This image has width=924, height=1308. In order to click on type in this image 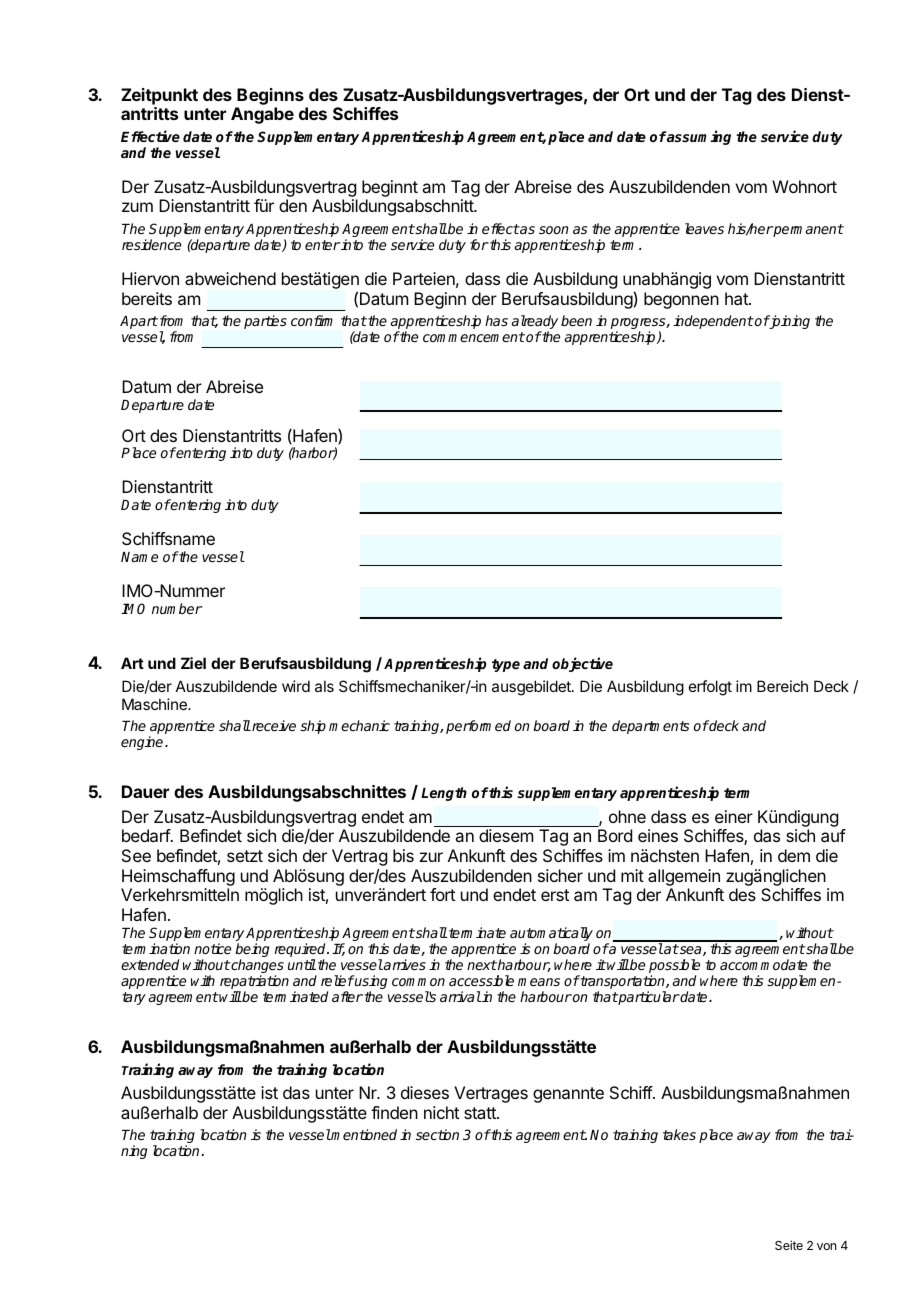, I will do `click(506, 665)`.
